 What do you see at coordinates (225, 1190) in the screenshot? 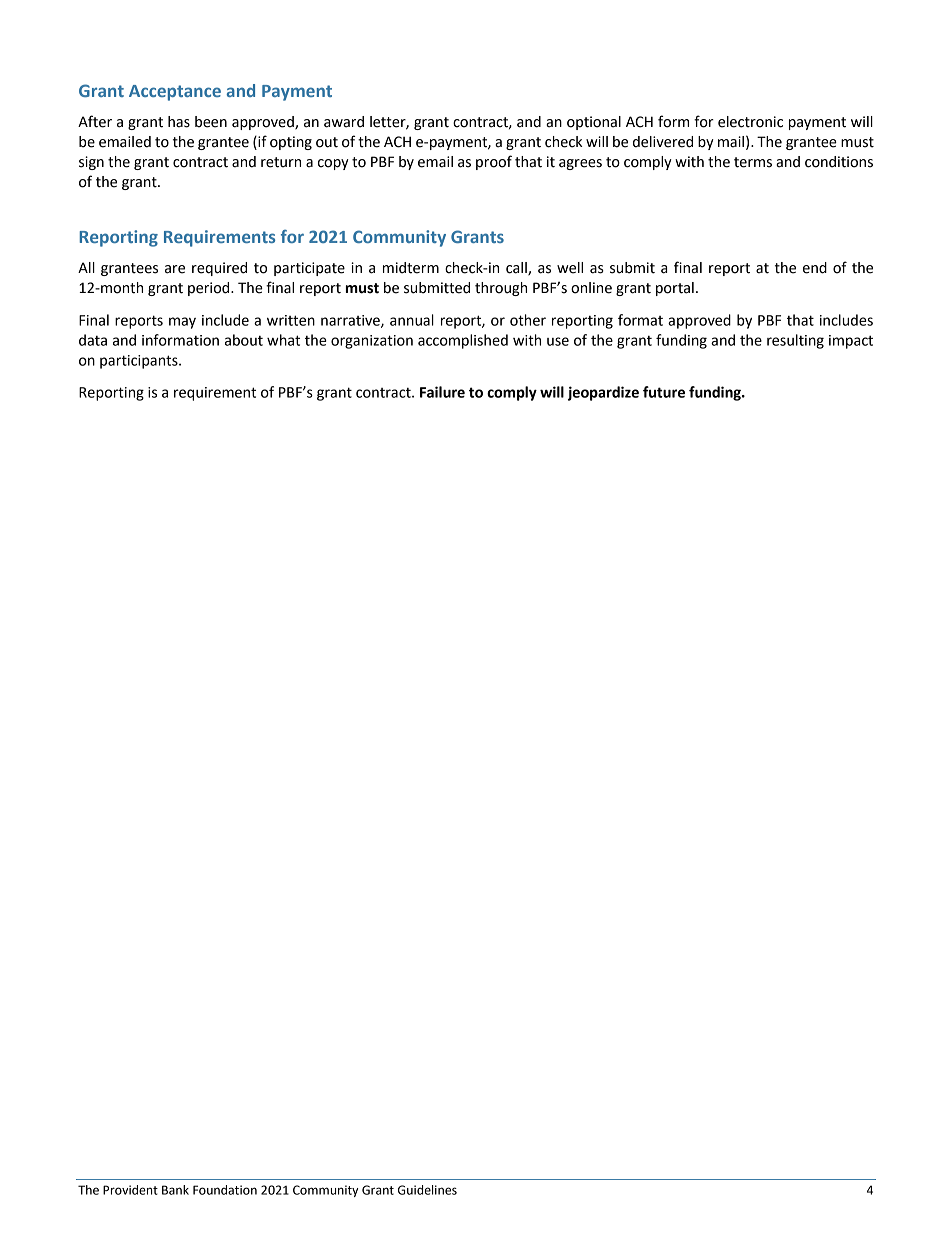
I see `Foundation` at bounding box center [225, 1190].
